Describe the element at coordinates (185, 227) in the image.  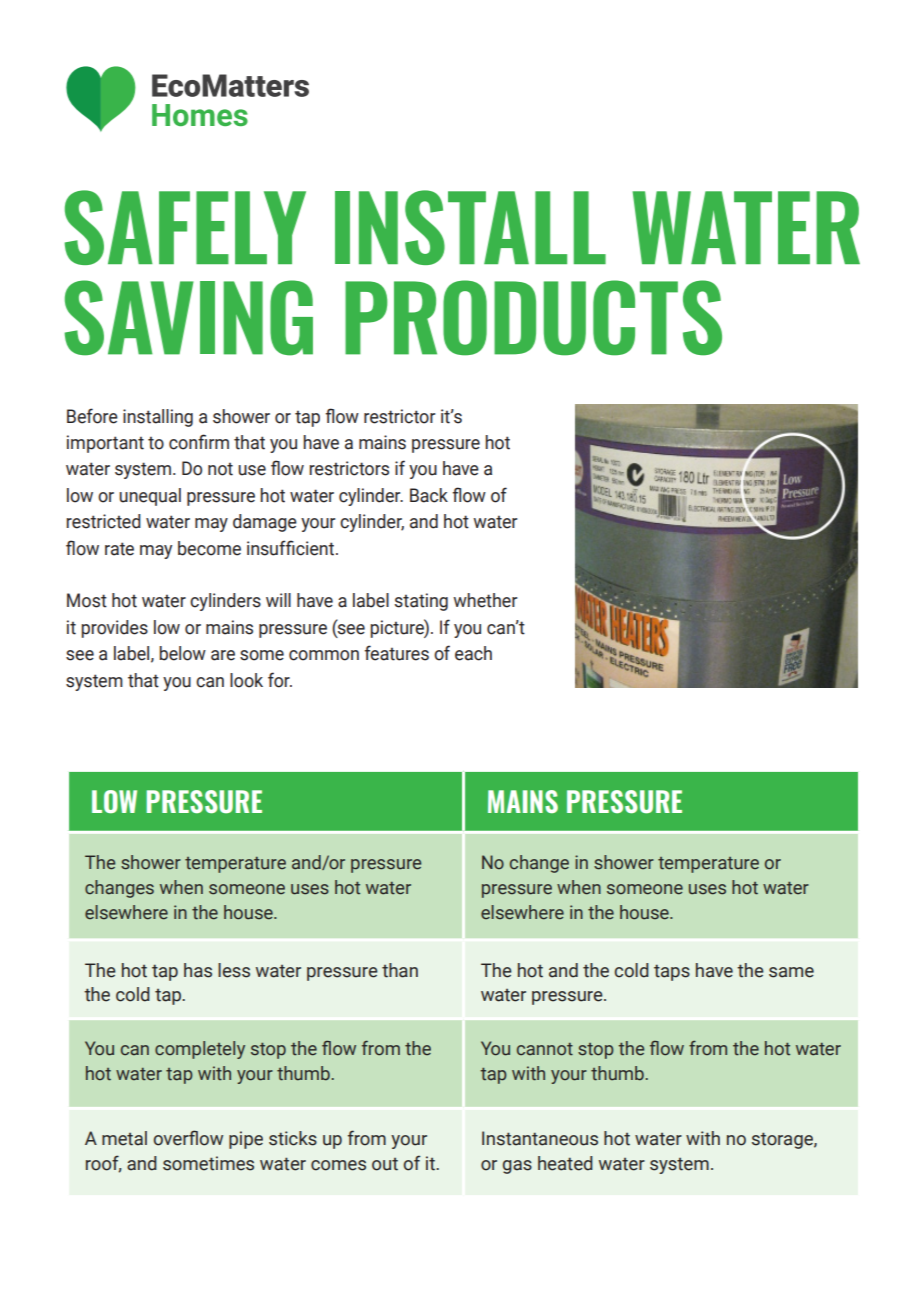
I see `SAFELY` at that location.
